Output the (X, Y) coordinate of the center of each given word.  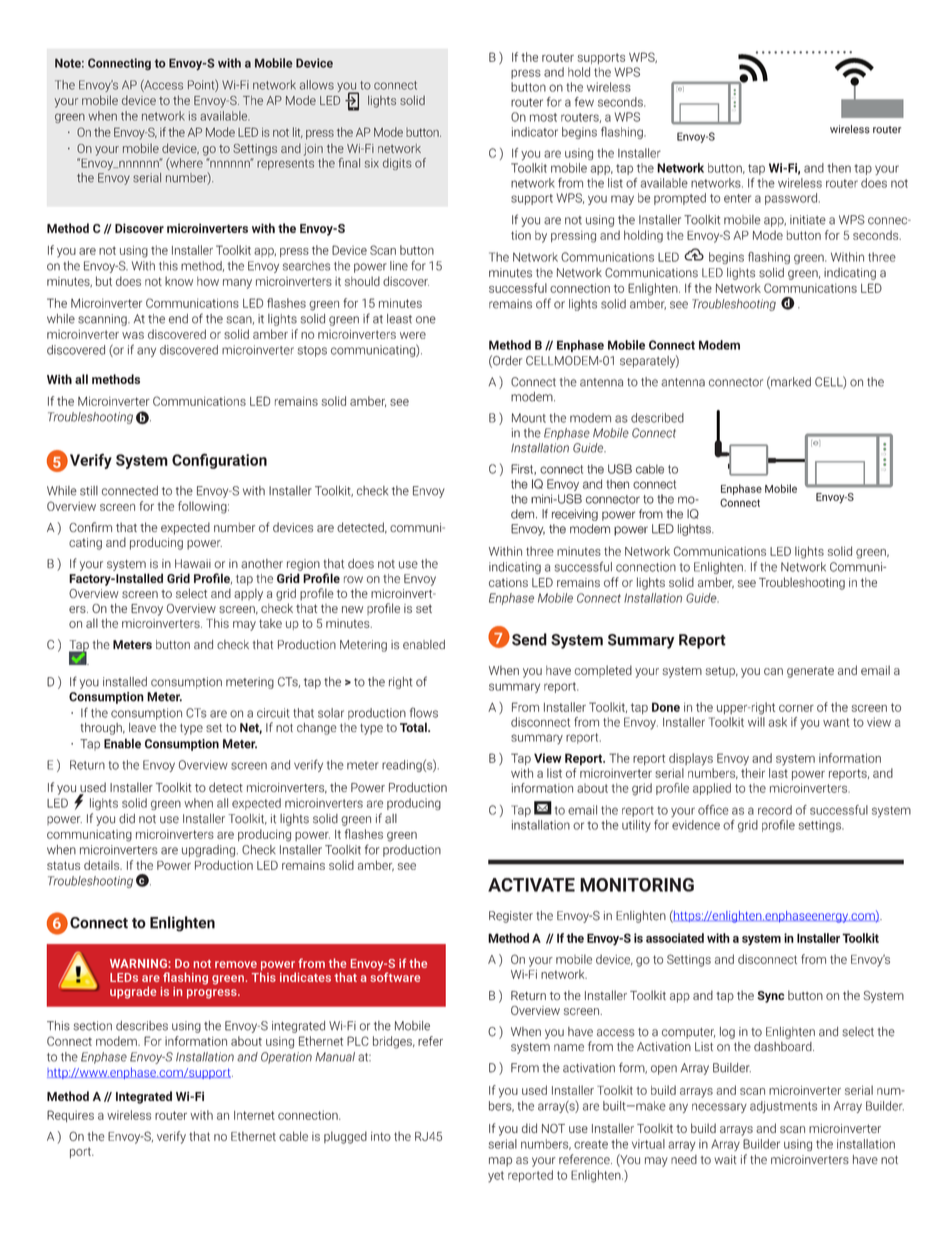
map (500, 1162)
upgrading (208, 851)
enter (737, 198)
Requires (70, 1116)
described (657, 418)
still (89, 491)
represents (285, 164)
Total (414, 727)
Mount (529, 418)
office (713, 810)
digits (397, 164)
